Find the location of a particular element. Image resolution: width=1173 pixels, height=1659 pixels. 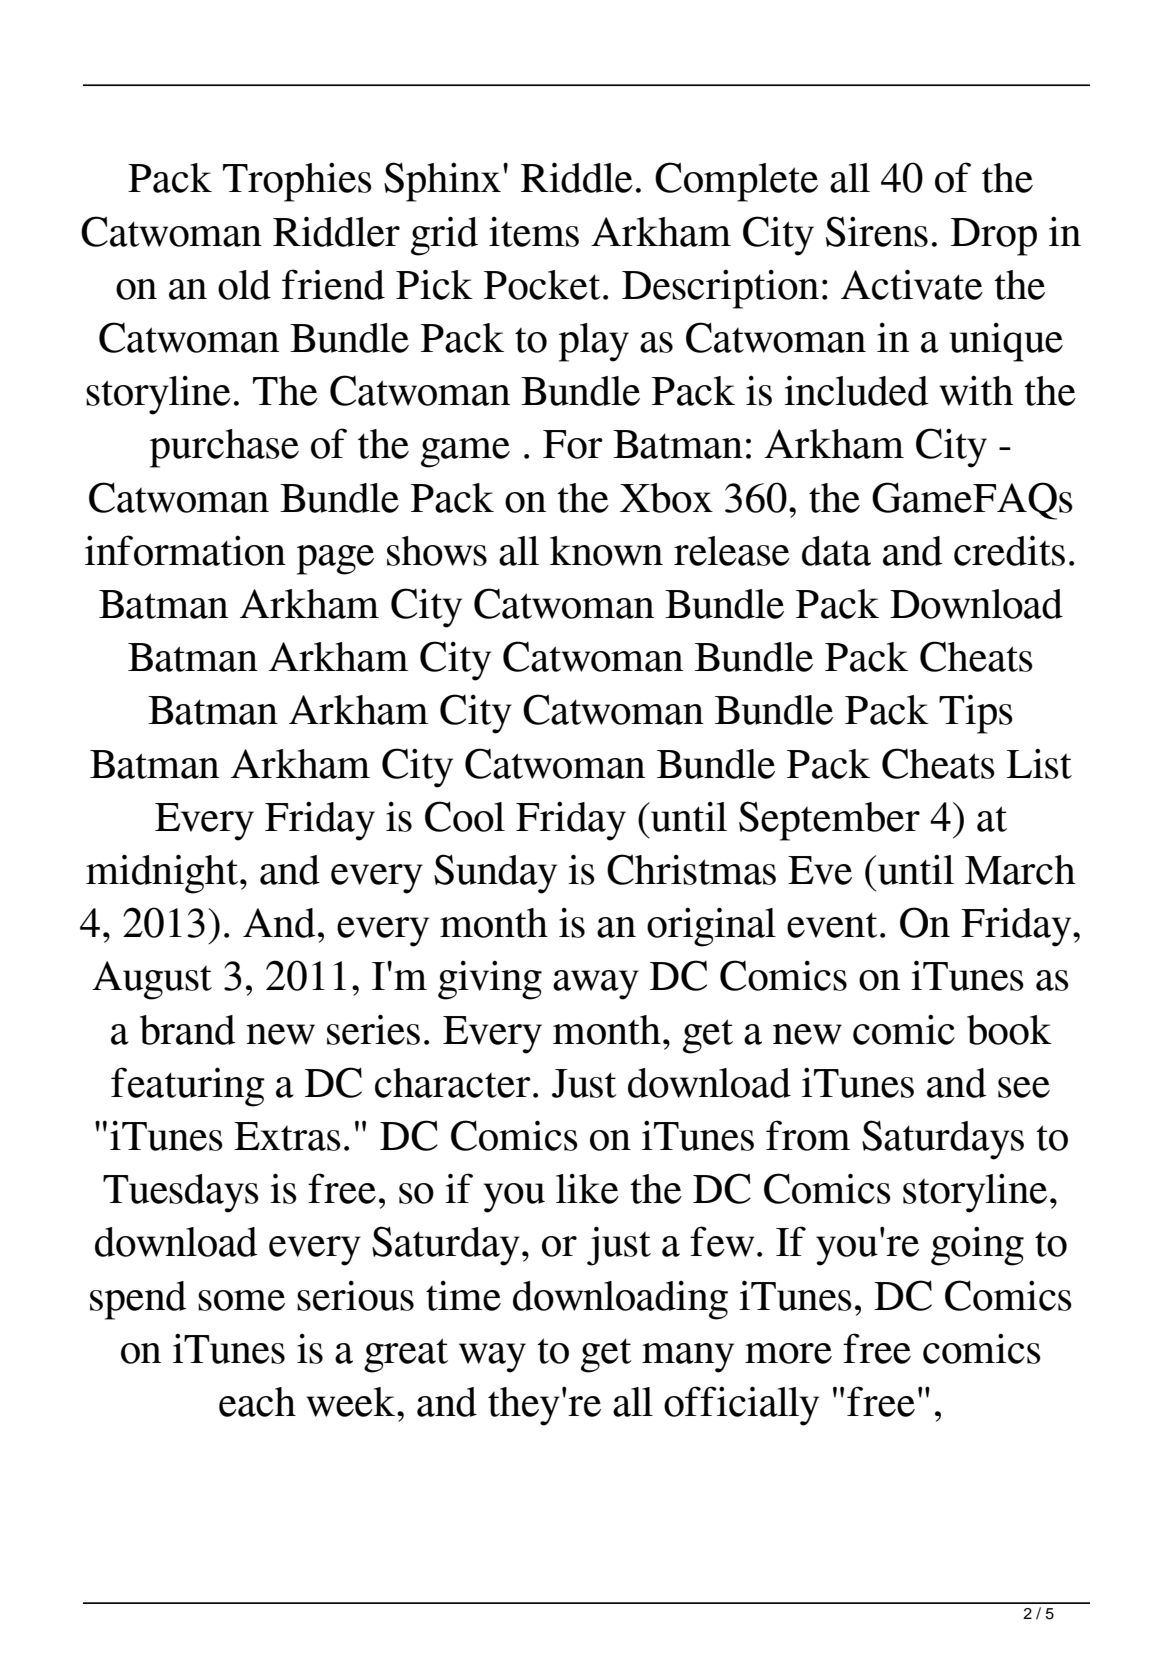

Sirens is located at coordinates (877, 231).
